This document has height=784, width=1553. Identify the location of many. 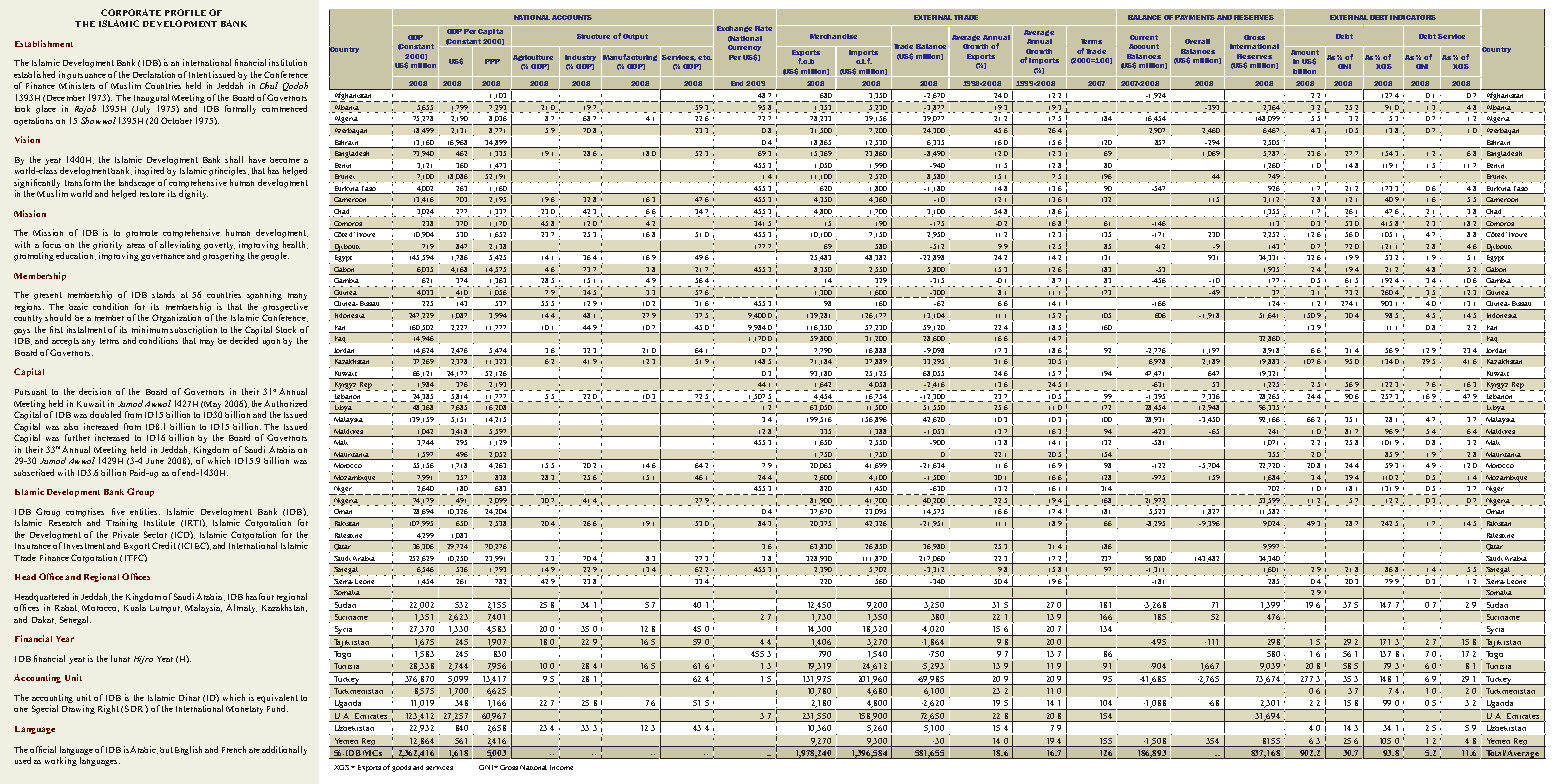
(297, 296).
